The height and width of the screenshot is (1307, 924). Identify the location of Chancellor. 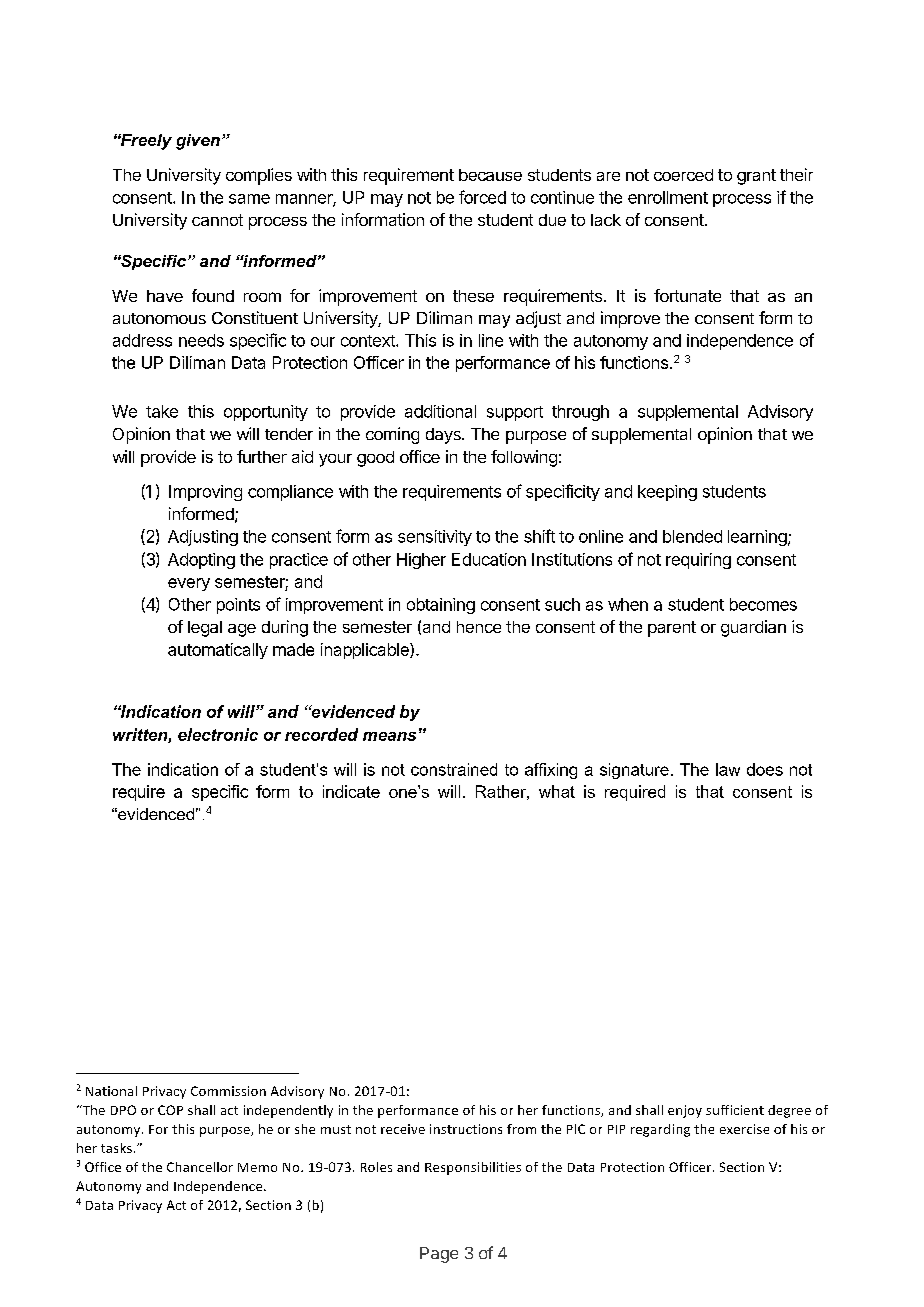
(200, 1167).
